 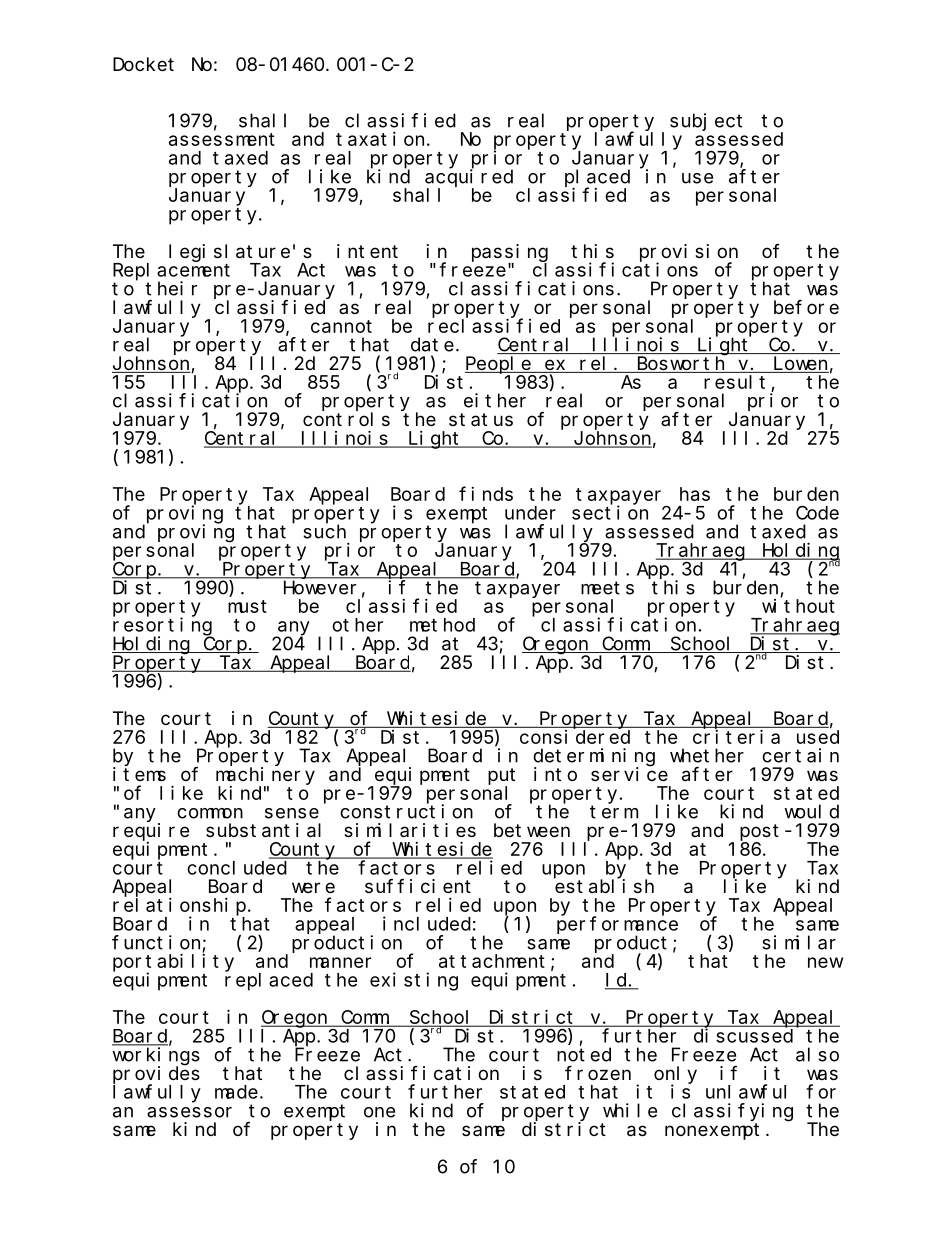 I want to click on Bosworth, so click(x=681, y=364).
